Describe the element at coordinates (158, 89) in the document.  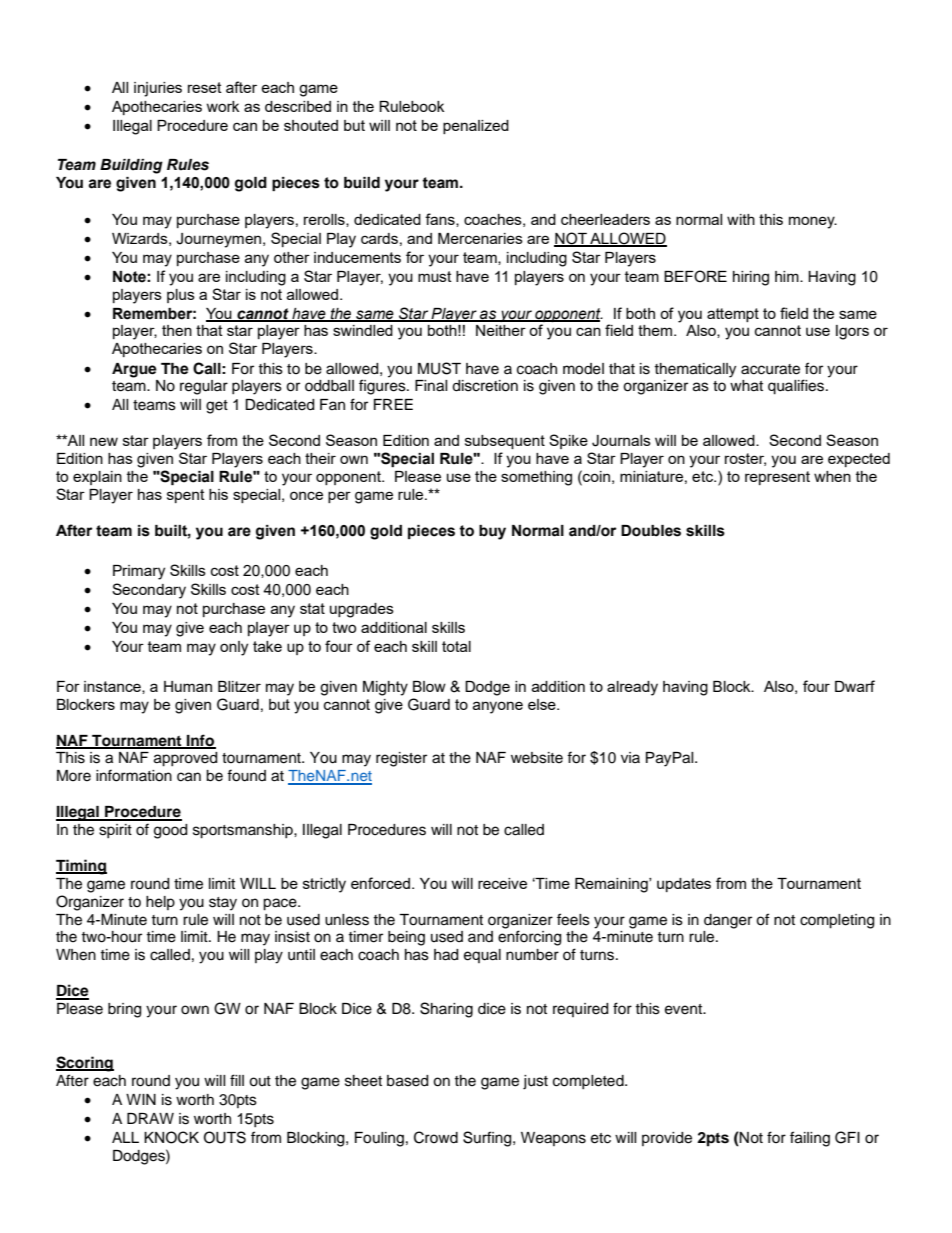
I see `injuries` at that location.
